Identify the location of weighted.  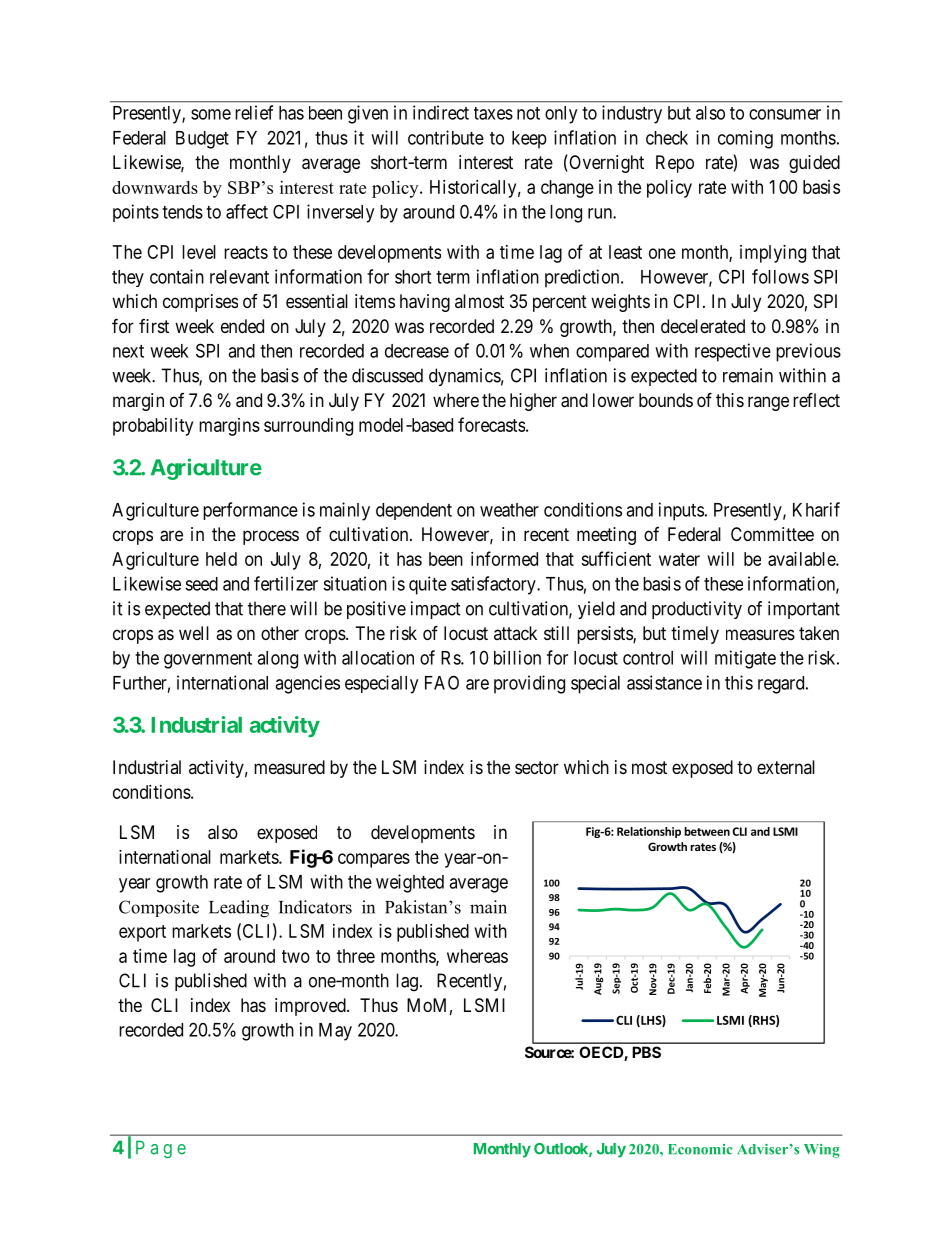
(410, 883).
